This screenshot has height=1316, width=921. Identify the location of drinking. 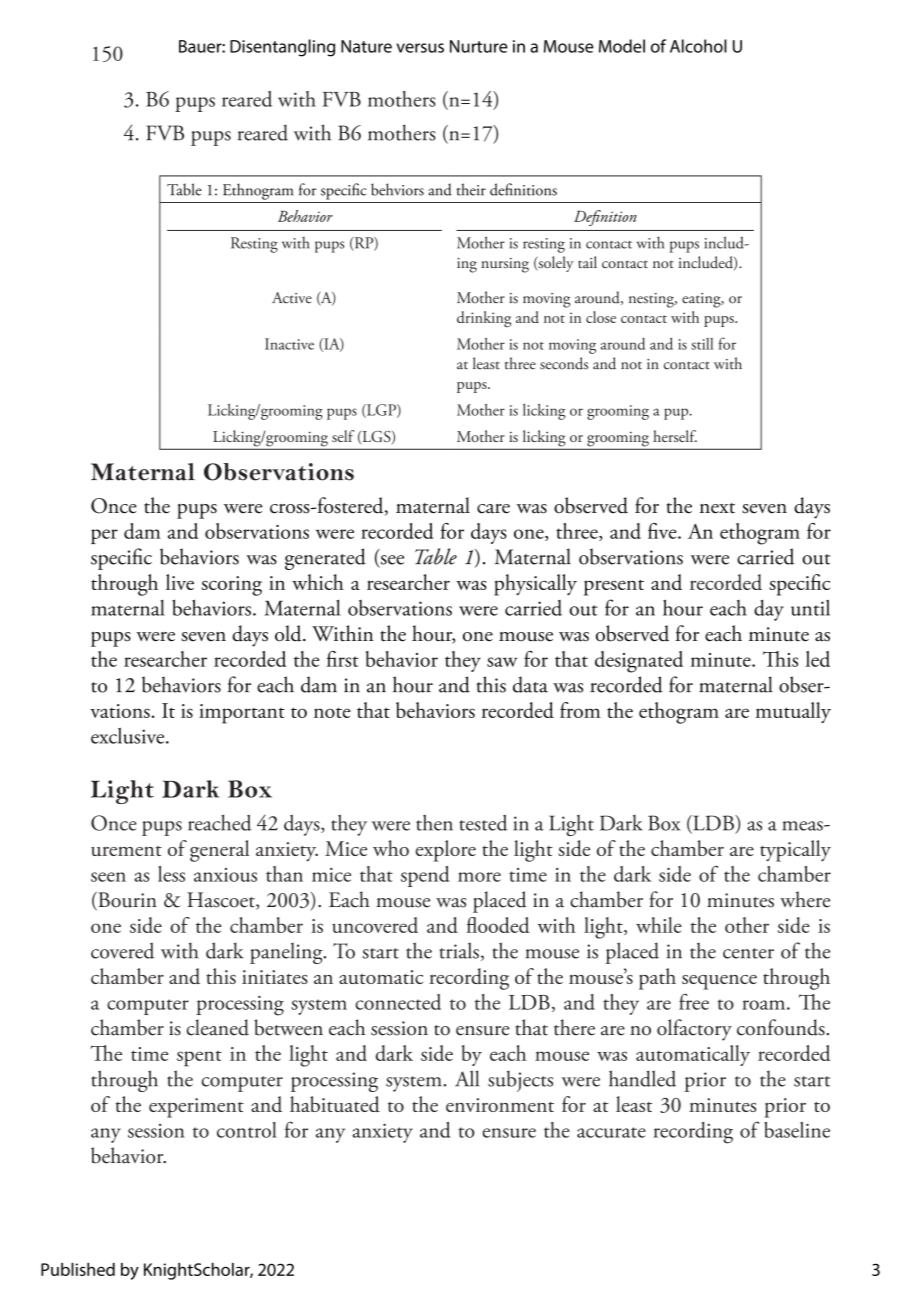
(484, 319).
